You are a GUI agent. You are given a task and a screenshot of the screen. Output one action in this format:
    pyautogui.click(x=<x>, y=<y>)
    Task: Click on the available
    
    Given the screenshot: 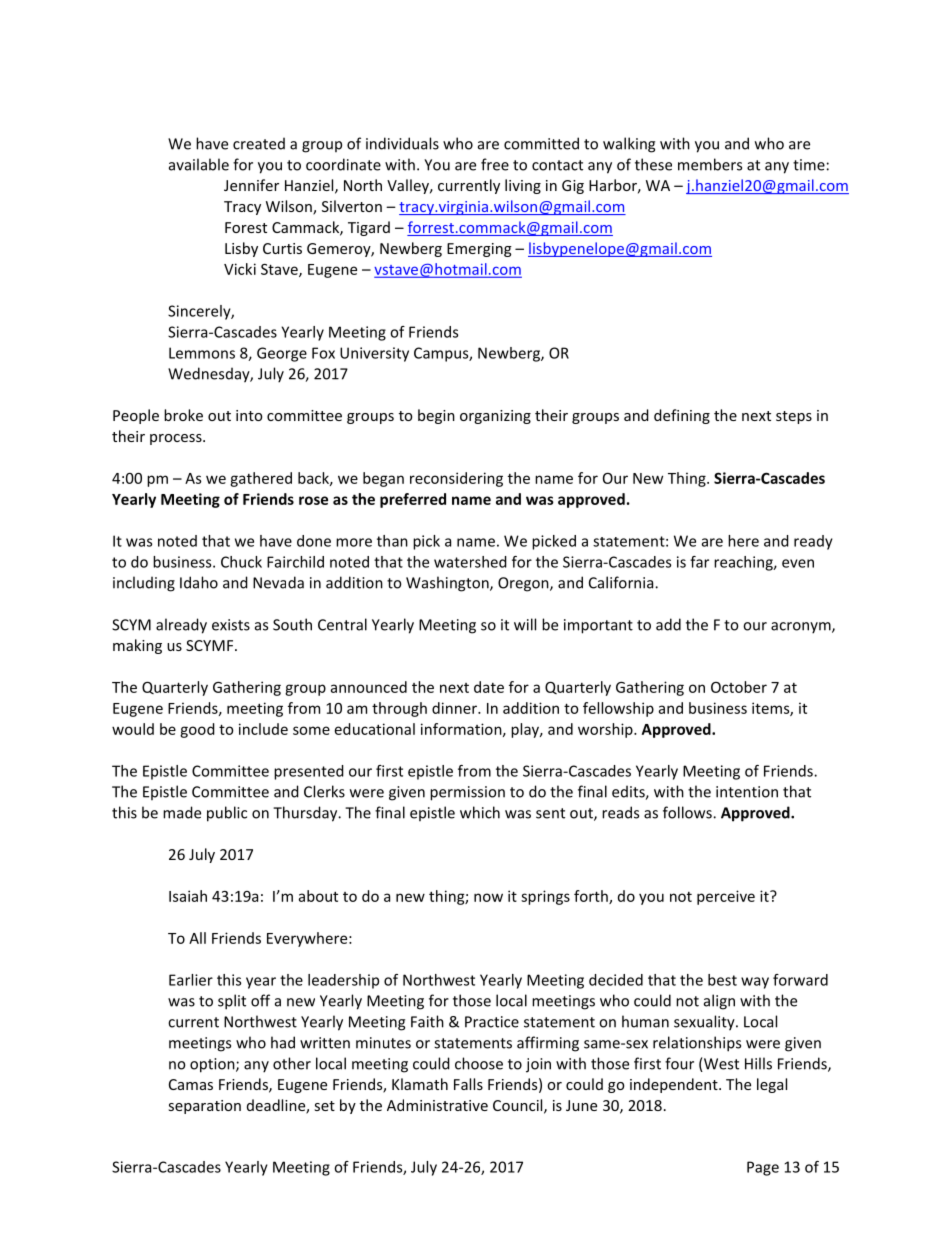 What is the action you would take?
    pyautogui.click(x=199, y=164)
